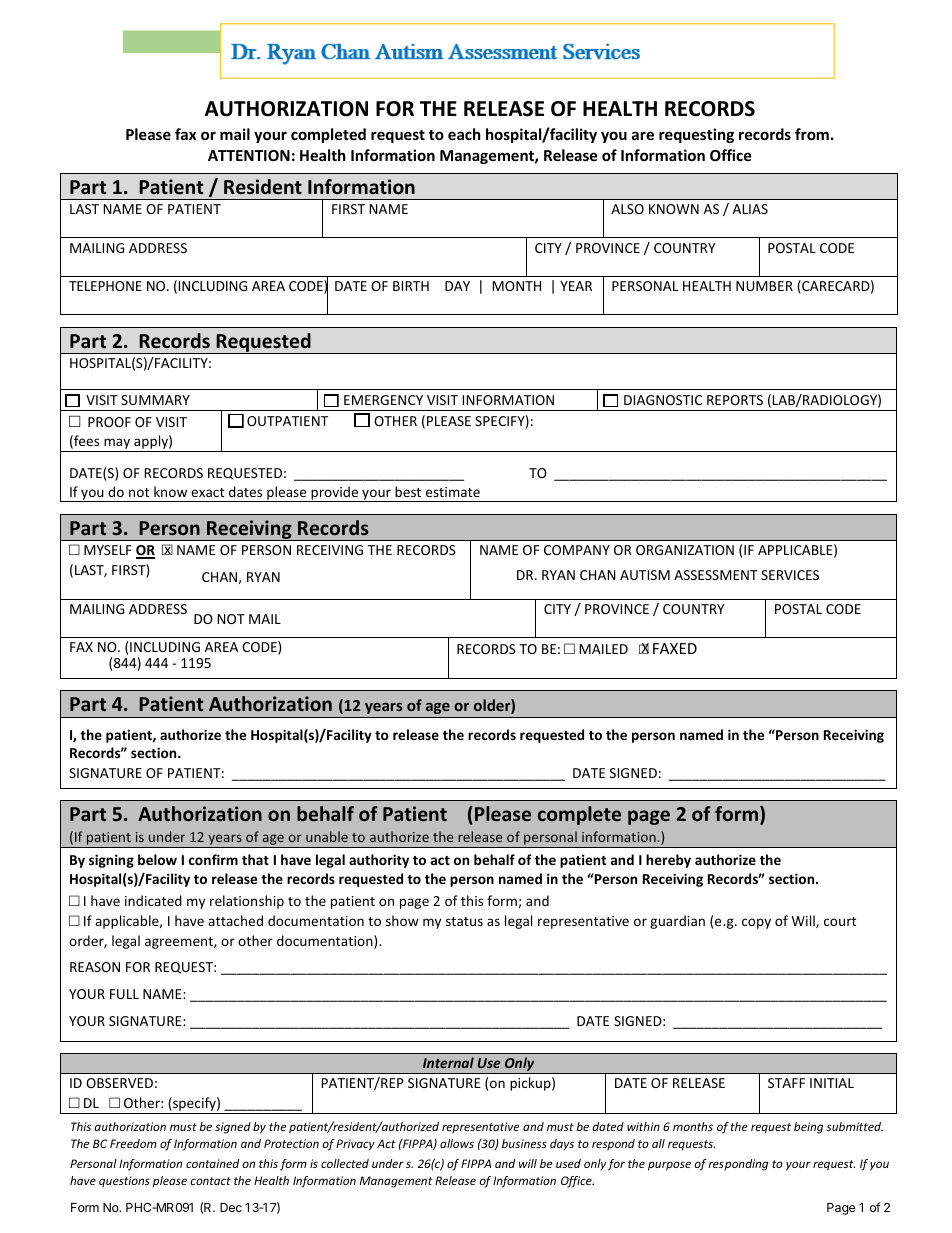 Image resolution: width=952 pixels, height=1233 pixels. Describe the element at coordinates (207, 492) in the page. I see `exact` at that location.
